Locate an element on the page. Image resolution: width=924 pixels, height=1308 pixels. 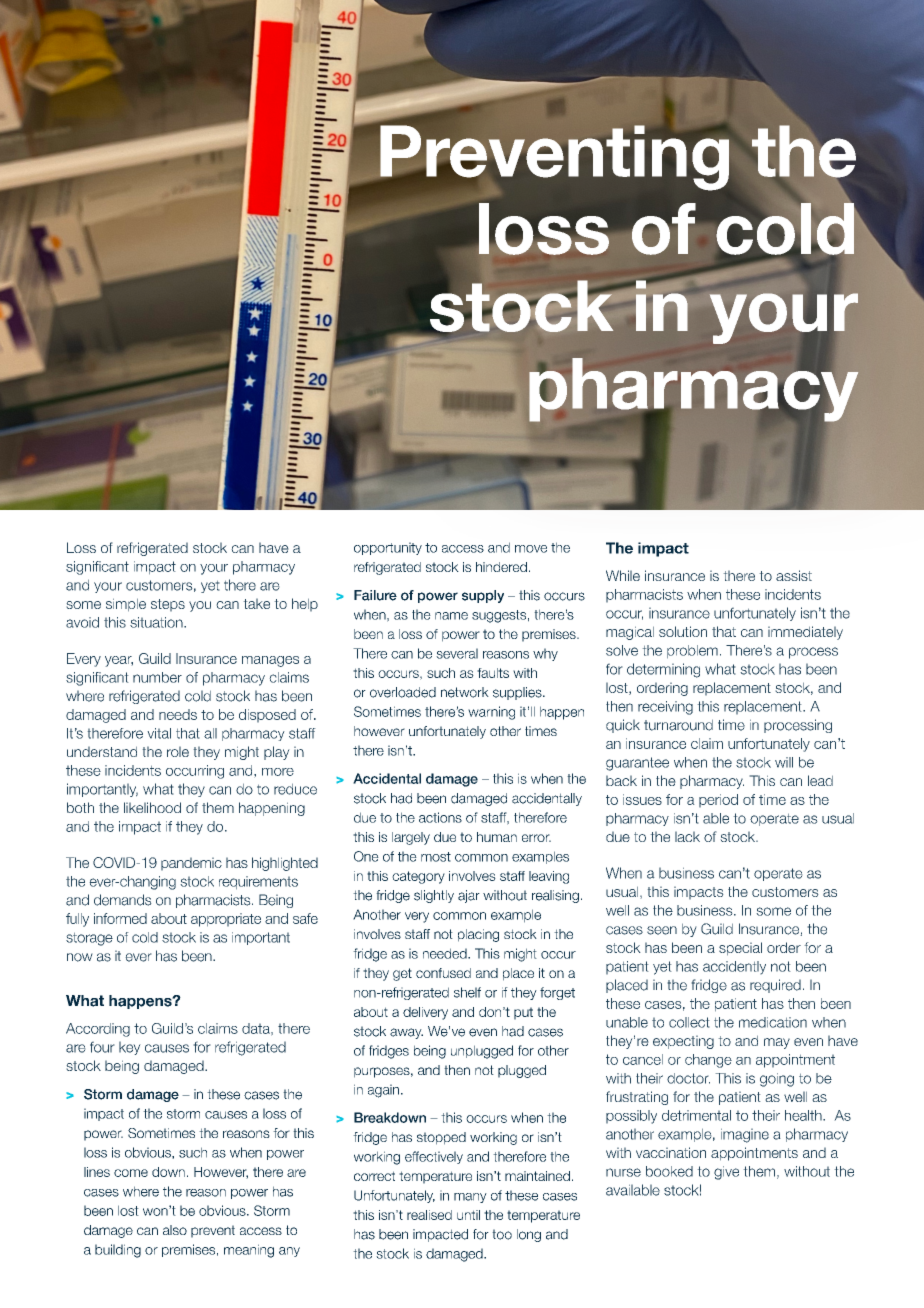
actions is located at coordinates (440, 817).
